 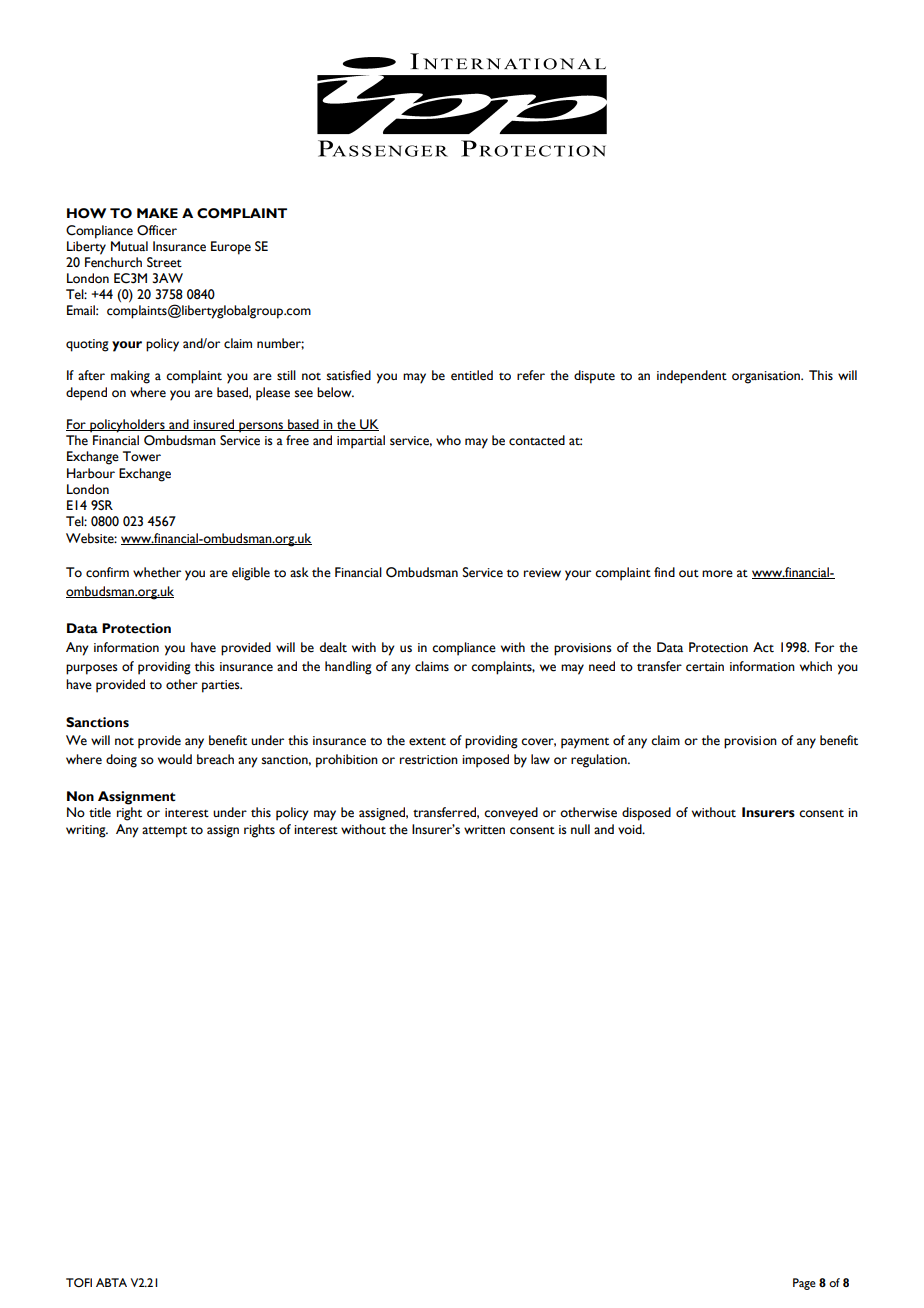 I want to click on ABTA, so click(x=111, y=1282).
